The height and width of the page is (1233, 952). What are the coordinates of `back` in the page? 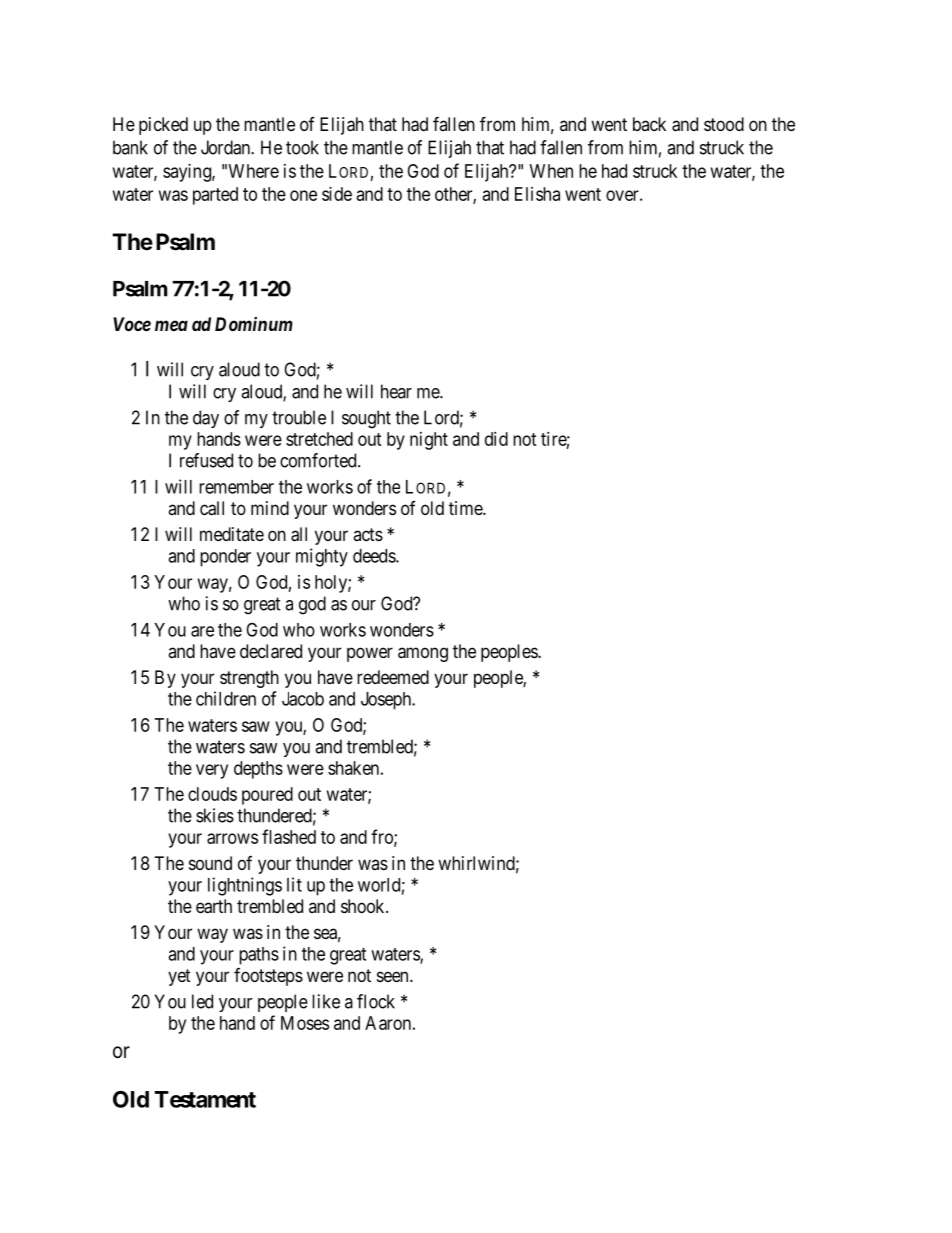 It's located at (649, 124).
